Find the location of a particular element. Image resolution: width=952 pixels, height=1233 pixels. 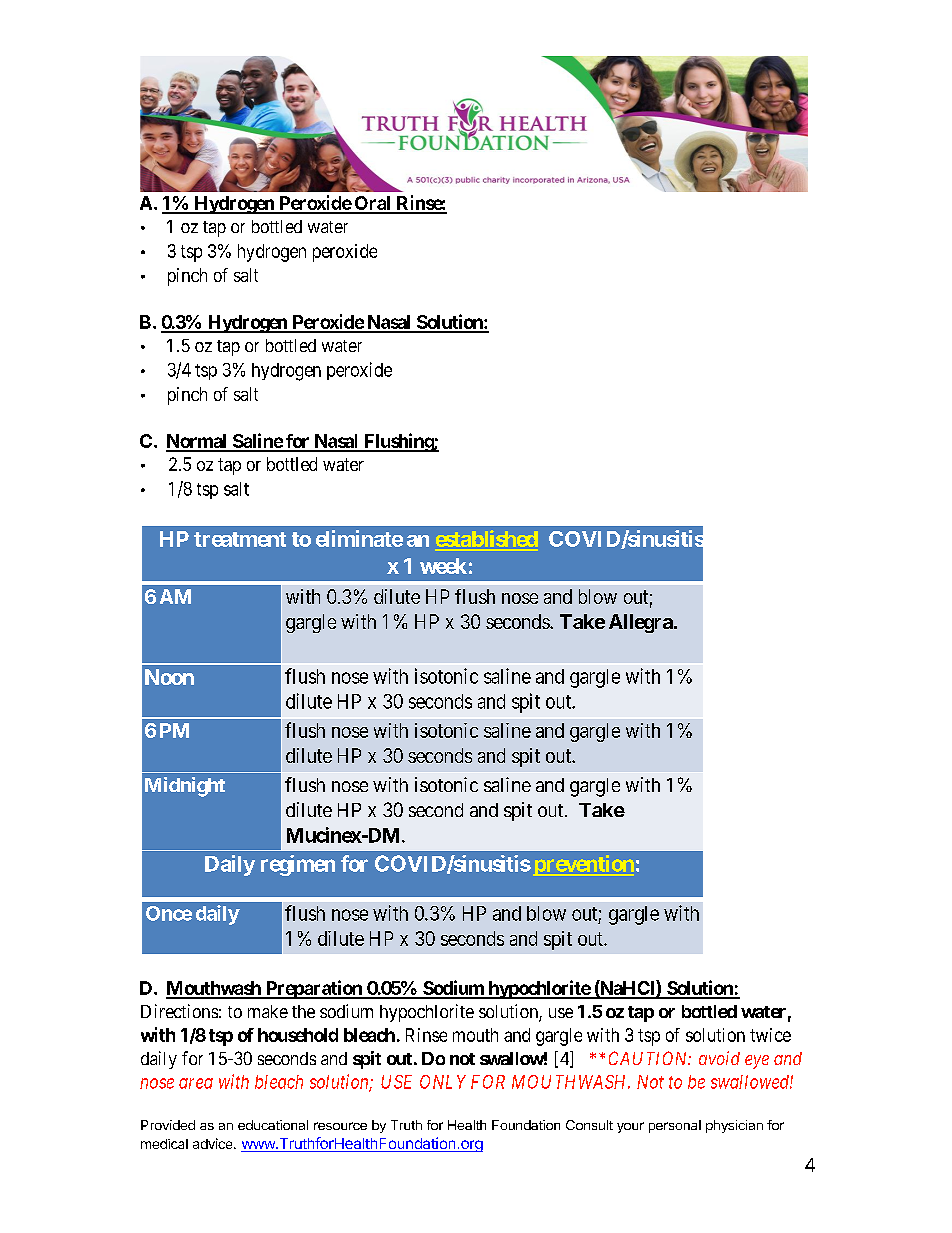

Allegra is located at coordinates (641, 623).
